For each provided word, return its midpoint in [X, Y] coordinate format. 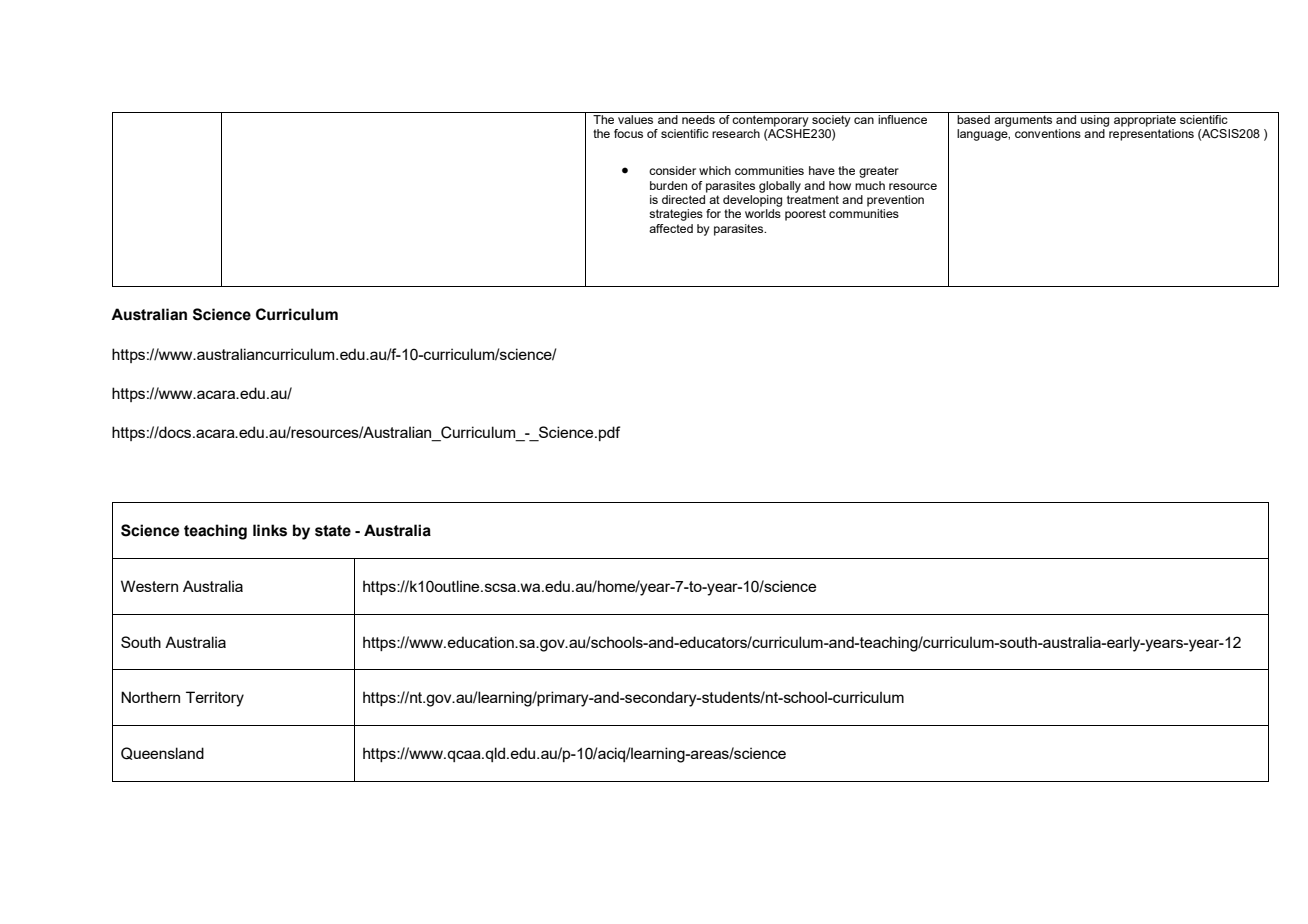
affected [671, 228]
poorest [805, 215]
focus [628, 133]
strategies [676, 215]
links [270, 530]
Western [149, 586]
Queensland [162, 753]
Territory [215, 699]
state [333, 531]
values [635, 119]
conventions [1048, 133]
